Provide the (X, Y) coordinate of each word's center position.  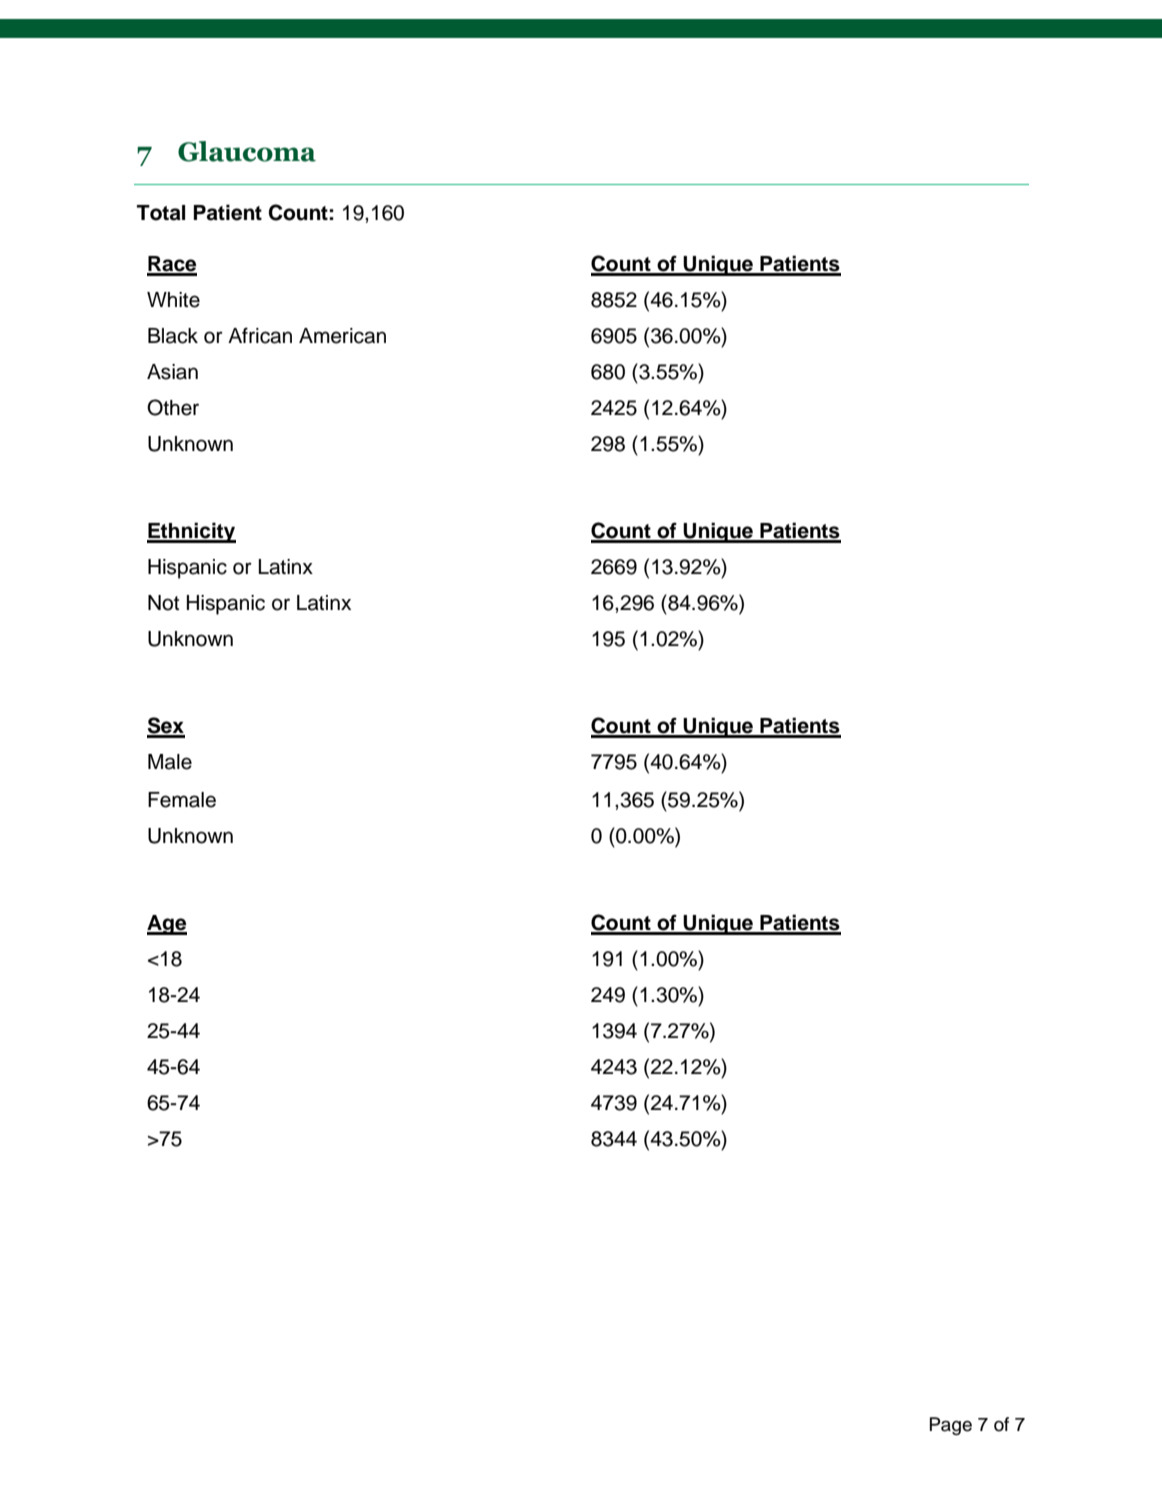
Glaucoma (247, 151)
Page (951, 1426)
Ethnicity (191, 532)
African (260, 335)
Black (173, 336)
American (342, 336)
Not (163, 603)
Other (173, 407)
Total (161, 213)
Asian (172, 372)
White (173, 300)
